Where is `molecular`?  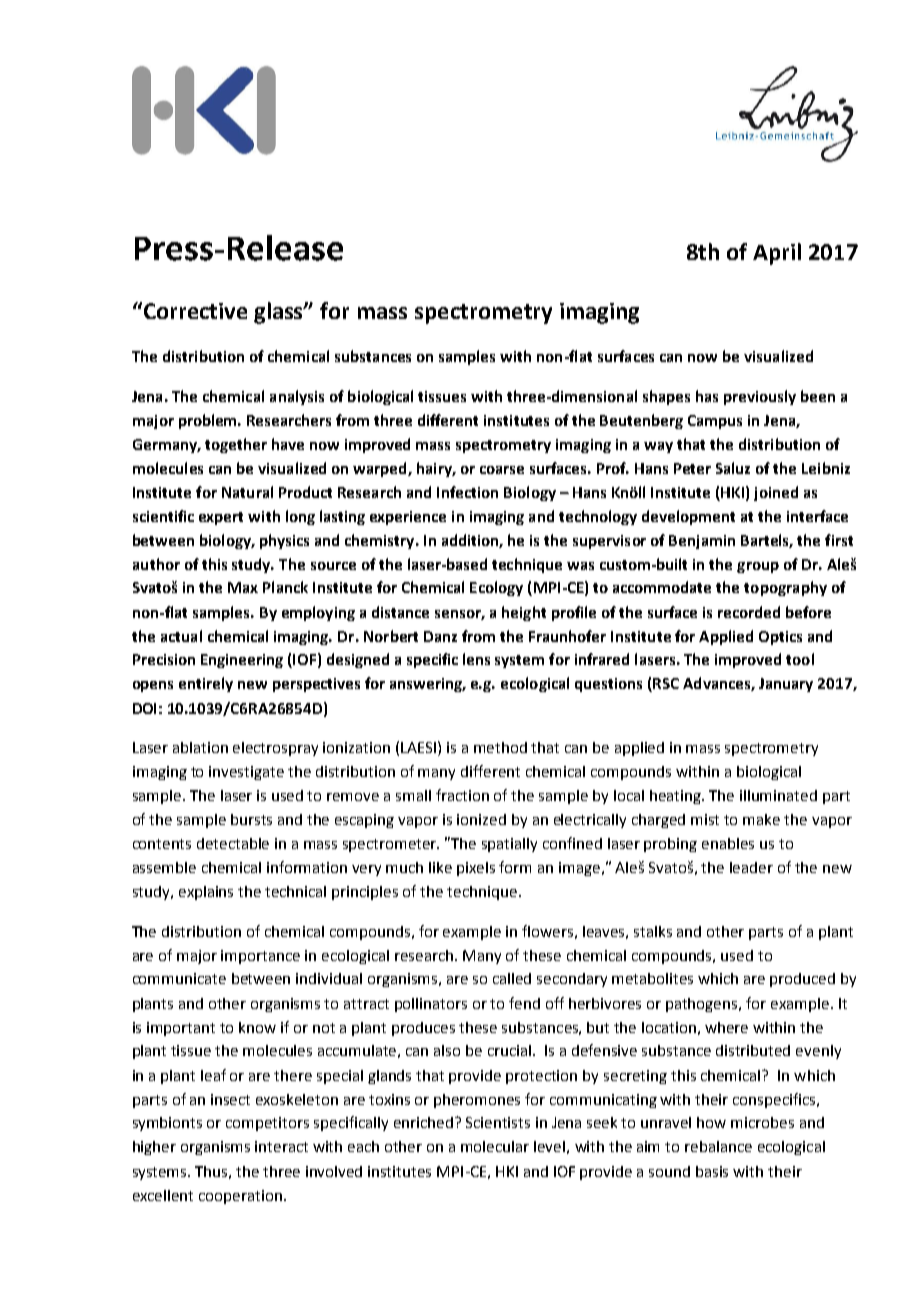 molecular is located at coordinates (495, 1146).
